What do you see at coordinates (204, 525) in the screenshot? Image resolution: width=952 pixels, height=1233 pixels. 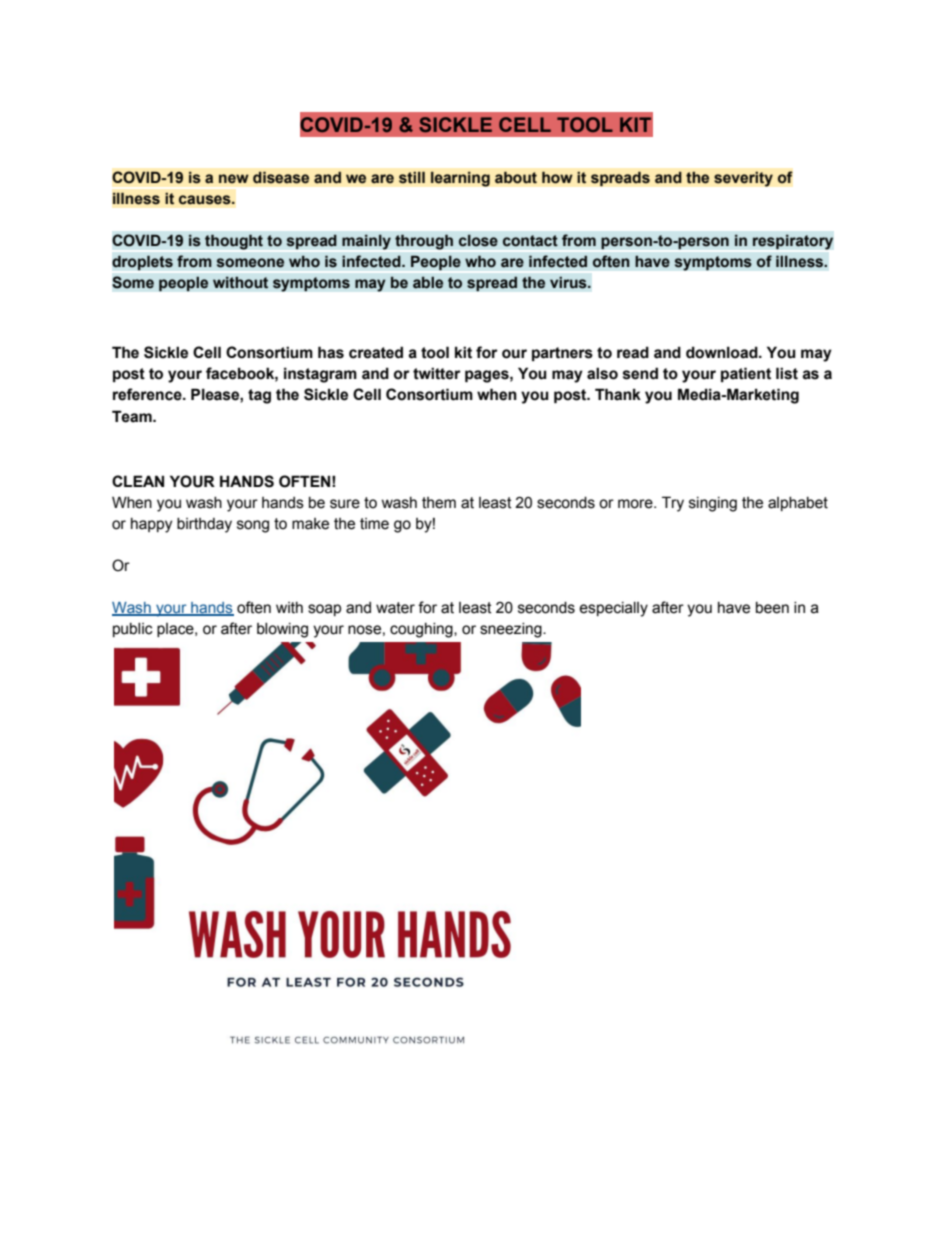 I see `birthday` at bounding box center [204, 525].
